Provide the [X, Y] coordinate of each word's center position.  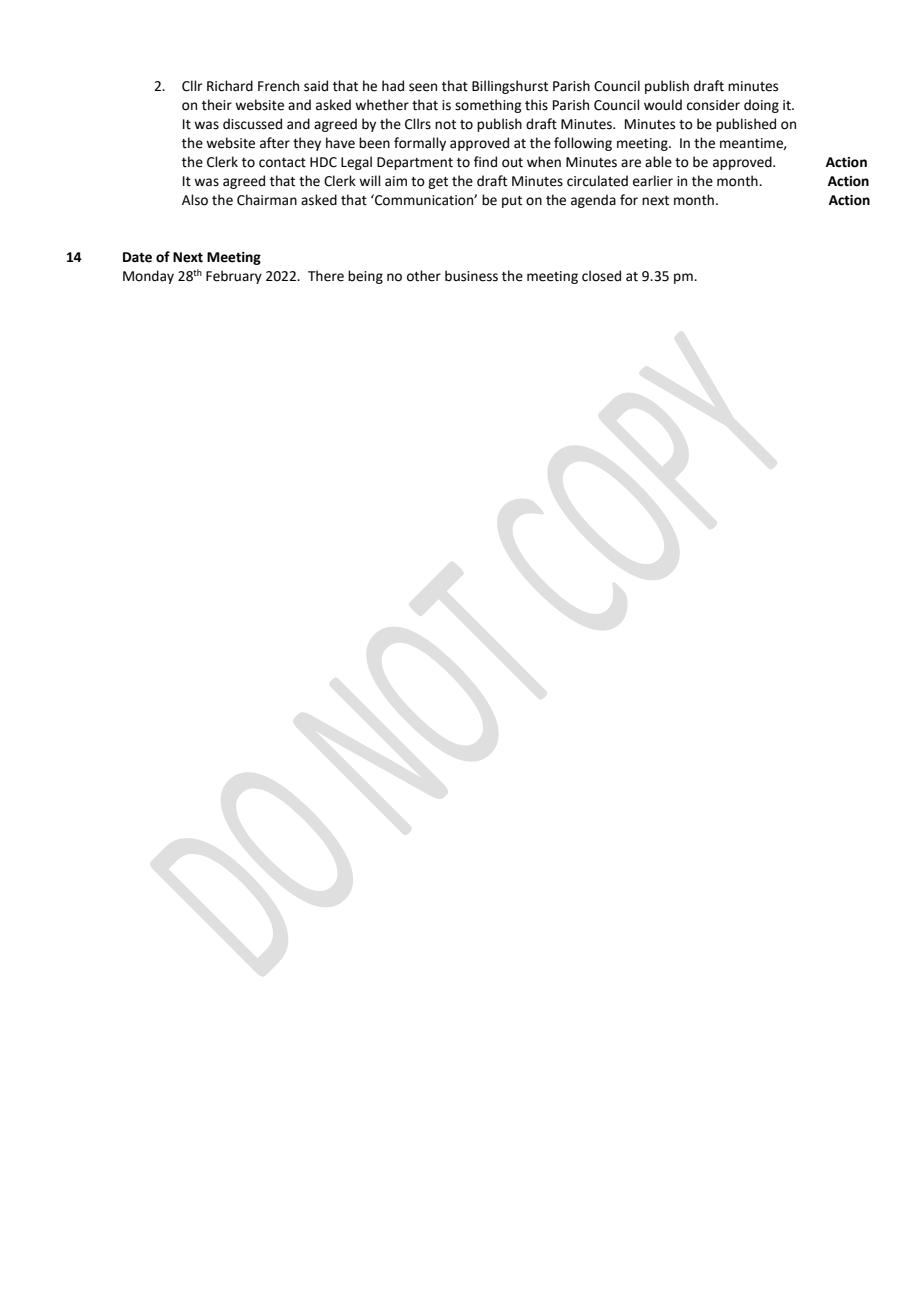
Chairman [267, 200]
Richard [230, 86]
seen [423, 87]
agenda [593, 201]
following [583, 144]
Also [195, 200]
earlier [653, 181]
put [512, 202]
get [438, 183]
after [275, 143]
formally [420, 144]
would [663, 105]
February [234, 277]
